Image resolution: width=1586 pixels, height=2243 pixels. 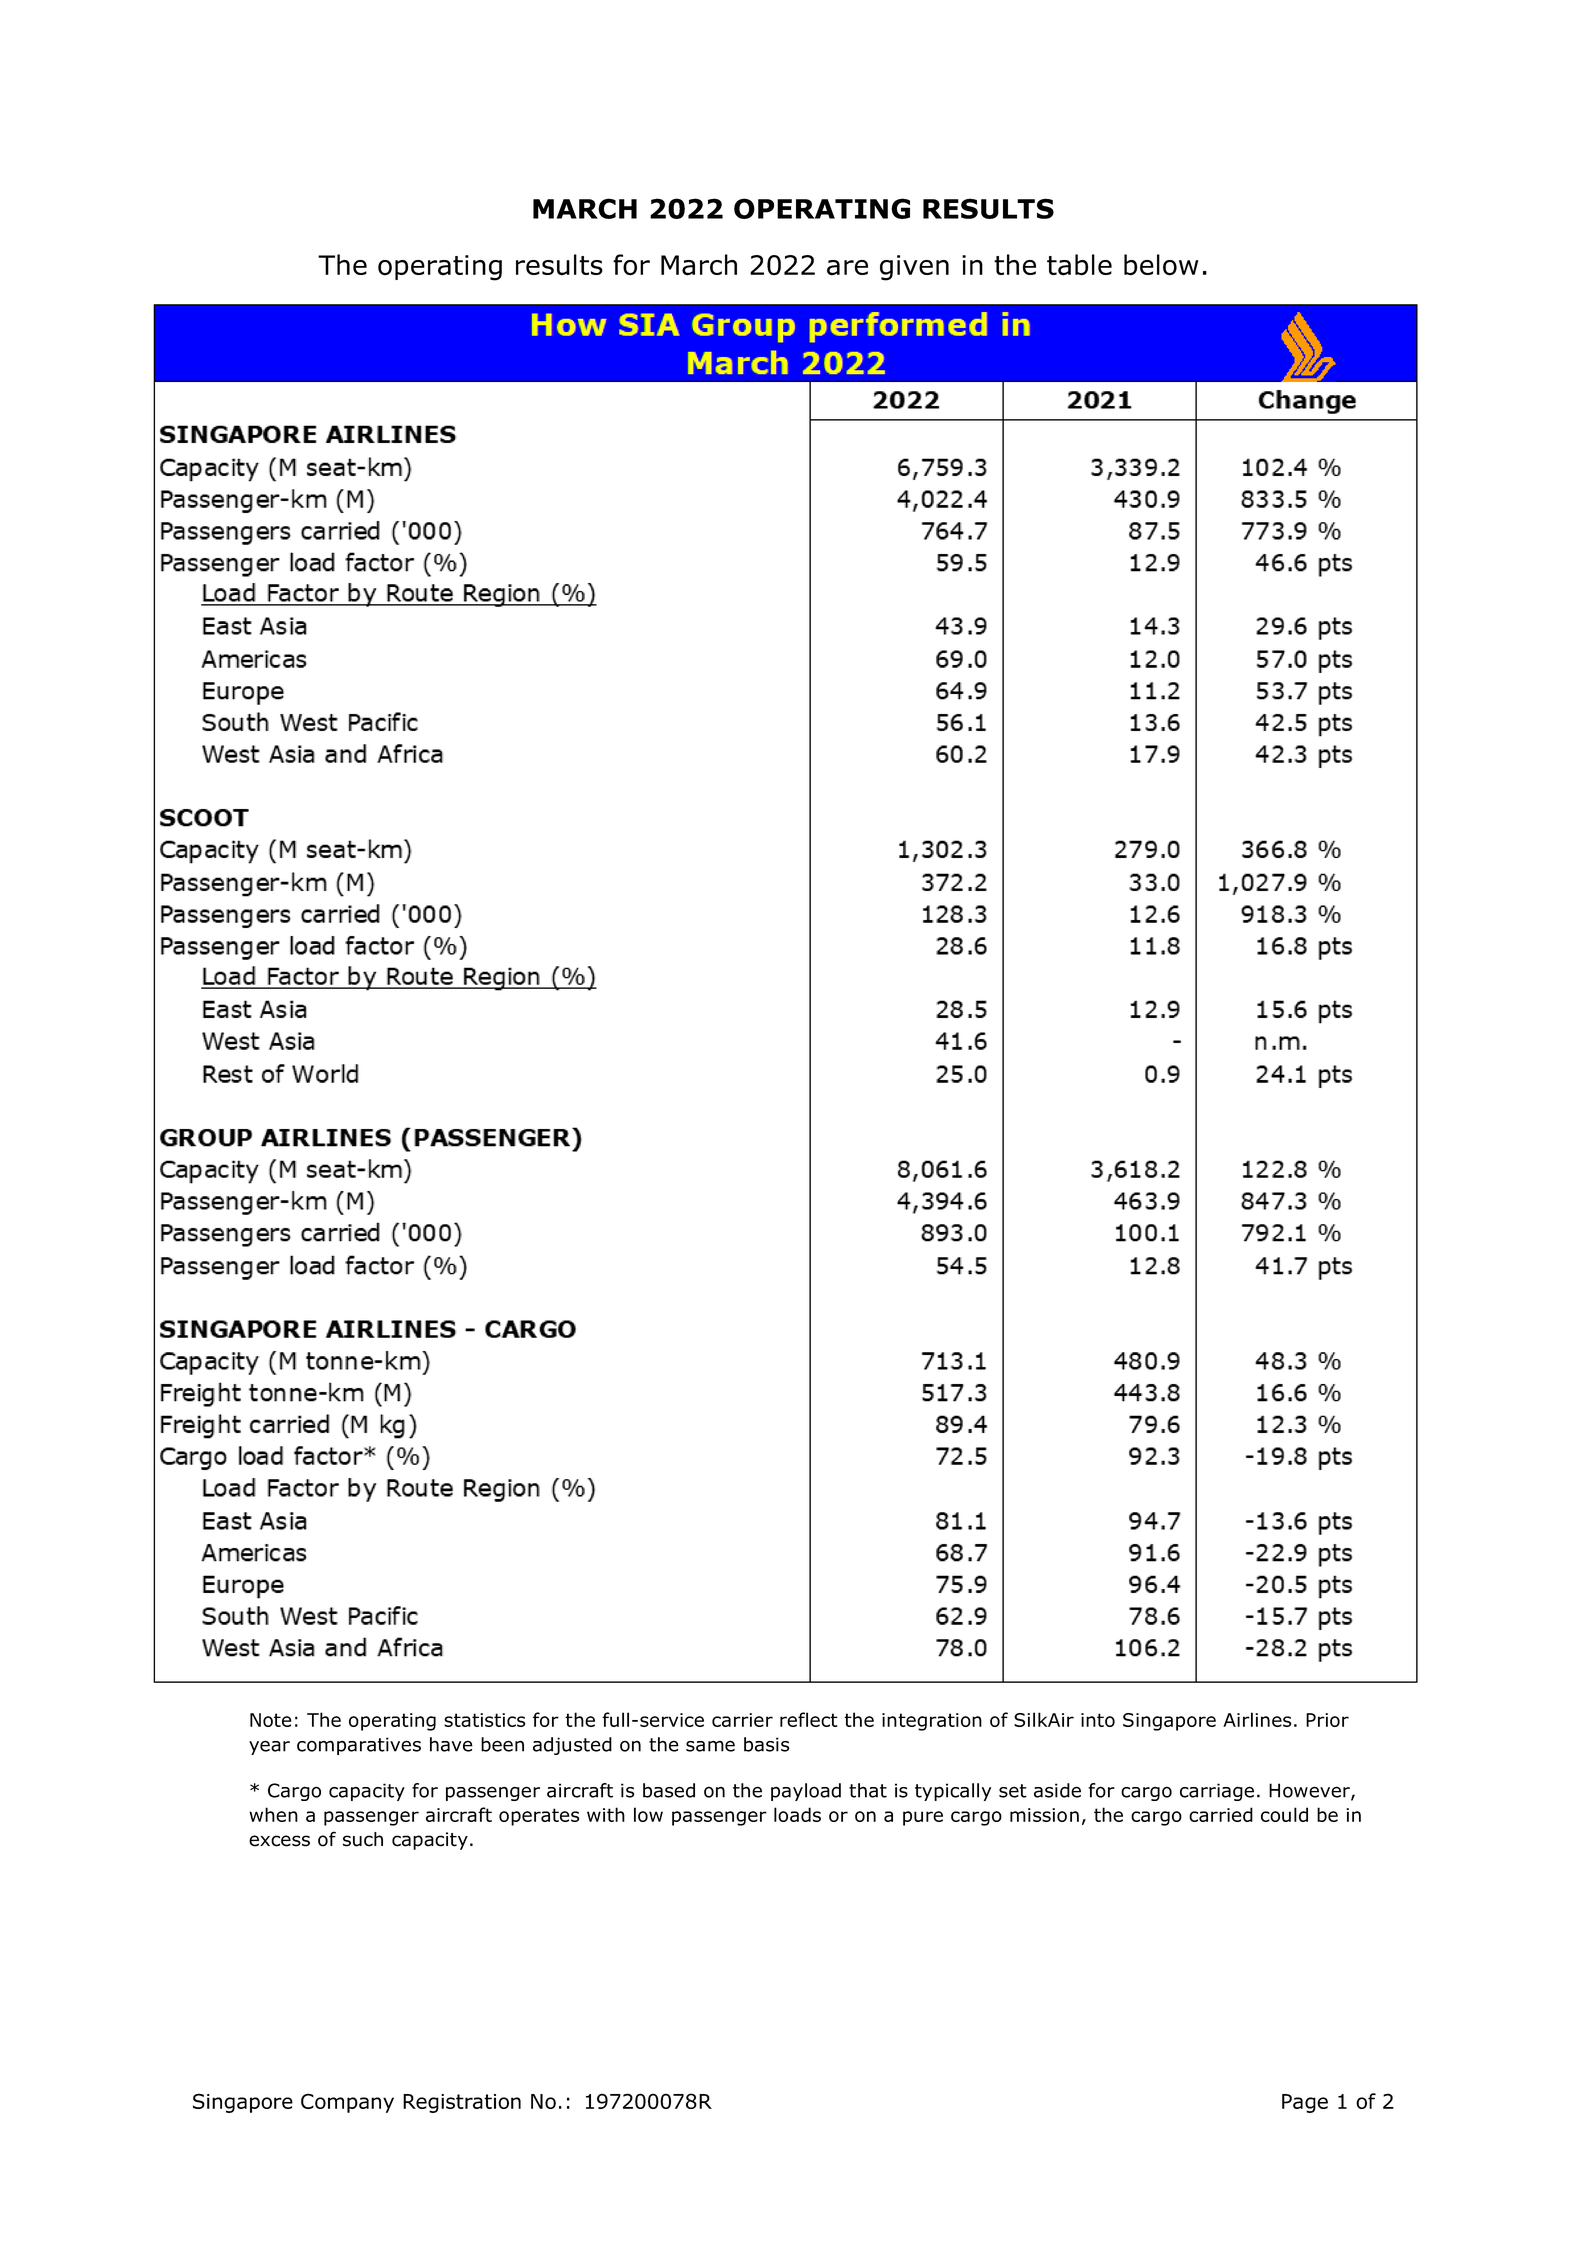 I want to click on carrier, so click(x=742, y=1720).
